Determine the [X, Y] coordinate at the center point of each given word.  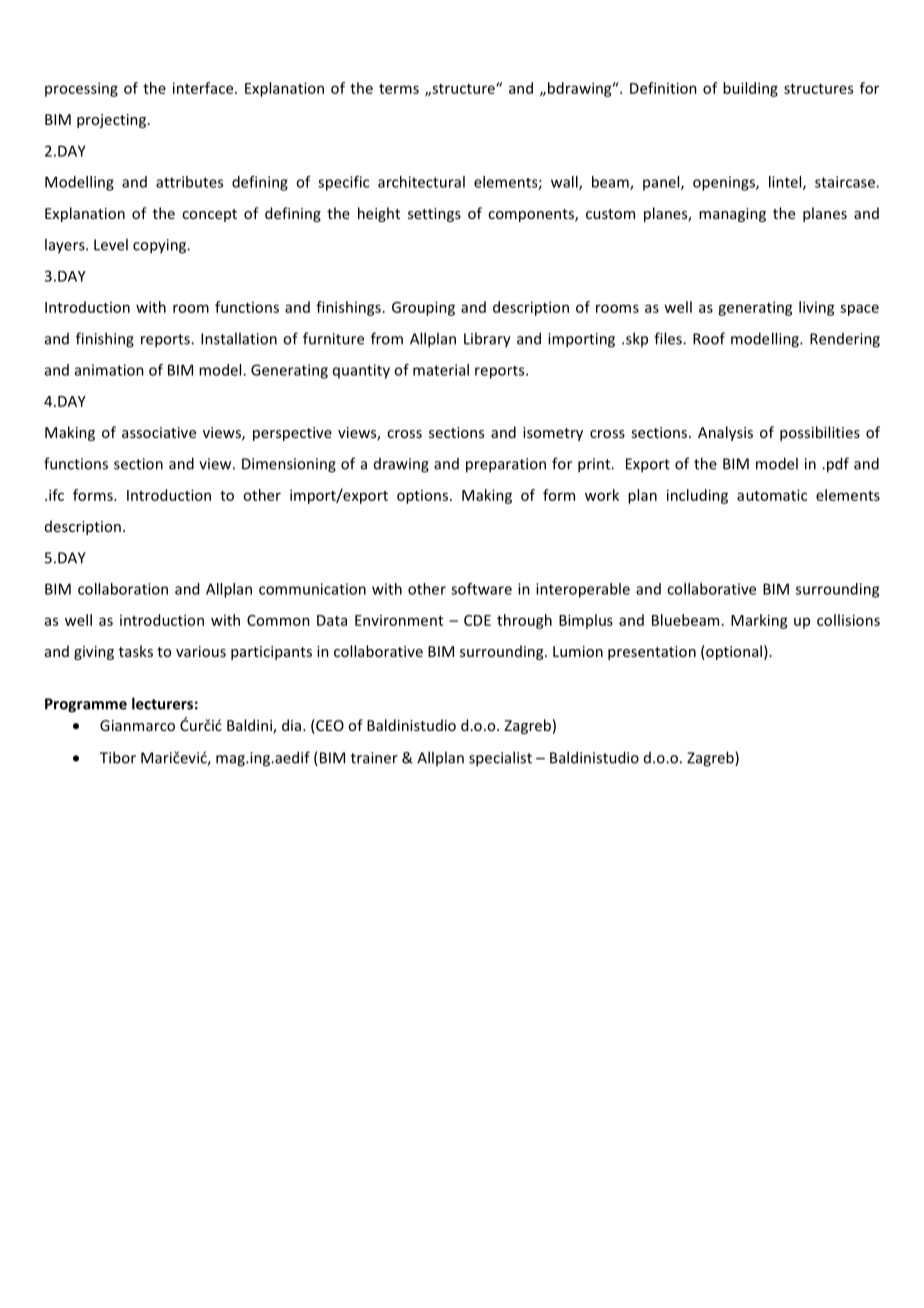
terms [399, 89]
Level [111, 244]
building [750, 89]
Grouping [423, 308]
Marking [759, 621]
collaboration [123, 589]
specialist [500, 759]
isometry [553, 434]
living [817, 308]
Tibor [118, 757]
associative [159, 432]
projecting [113, 121]
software [481, 589]
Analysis [725, 433]
